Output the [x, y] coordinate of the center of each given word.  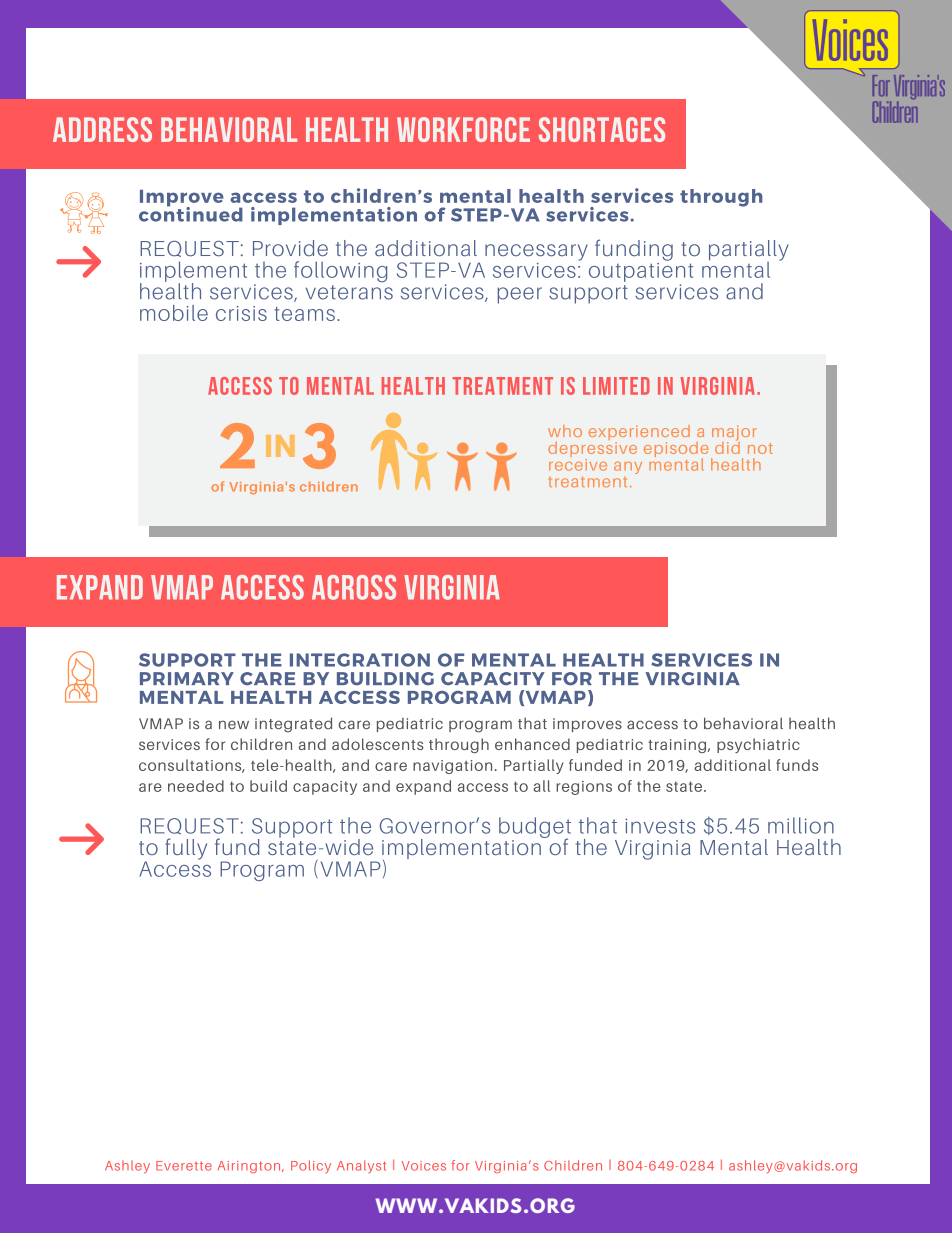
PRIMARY [187, 678]
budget [535, 829]
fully [186, 849]
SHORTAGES [602, 129]
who [565, 431]
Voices [424, 1166]
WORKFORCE [463, 129]
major [734, 434]
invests [660, 826]
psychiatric [758, 745]
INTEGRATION [360, 660]
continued [191, 213]
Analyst [361, 1166]
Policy [311, 1166]
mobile [174, 313]
